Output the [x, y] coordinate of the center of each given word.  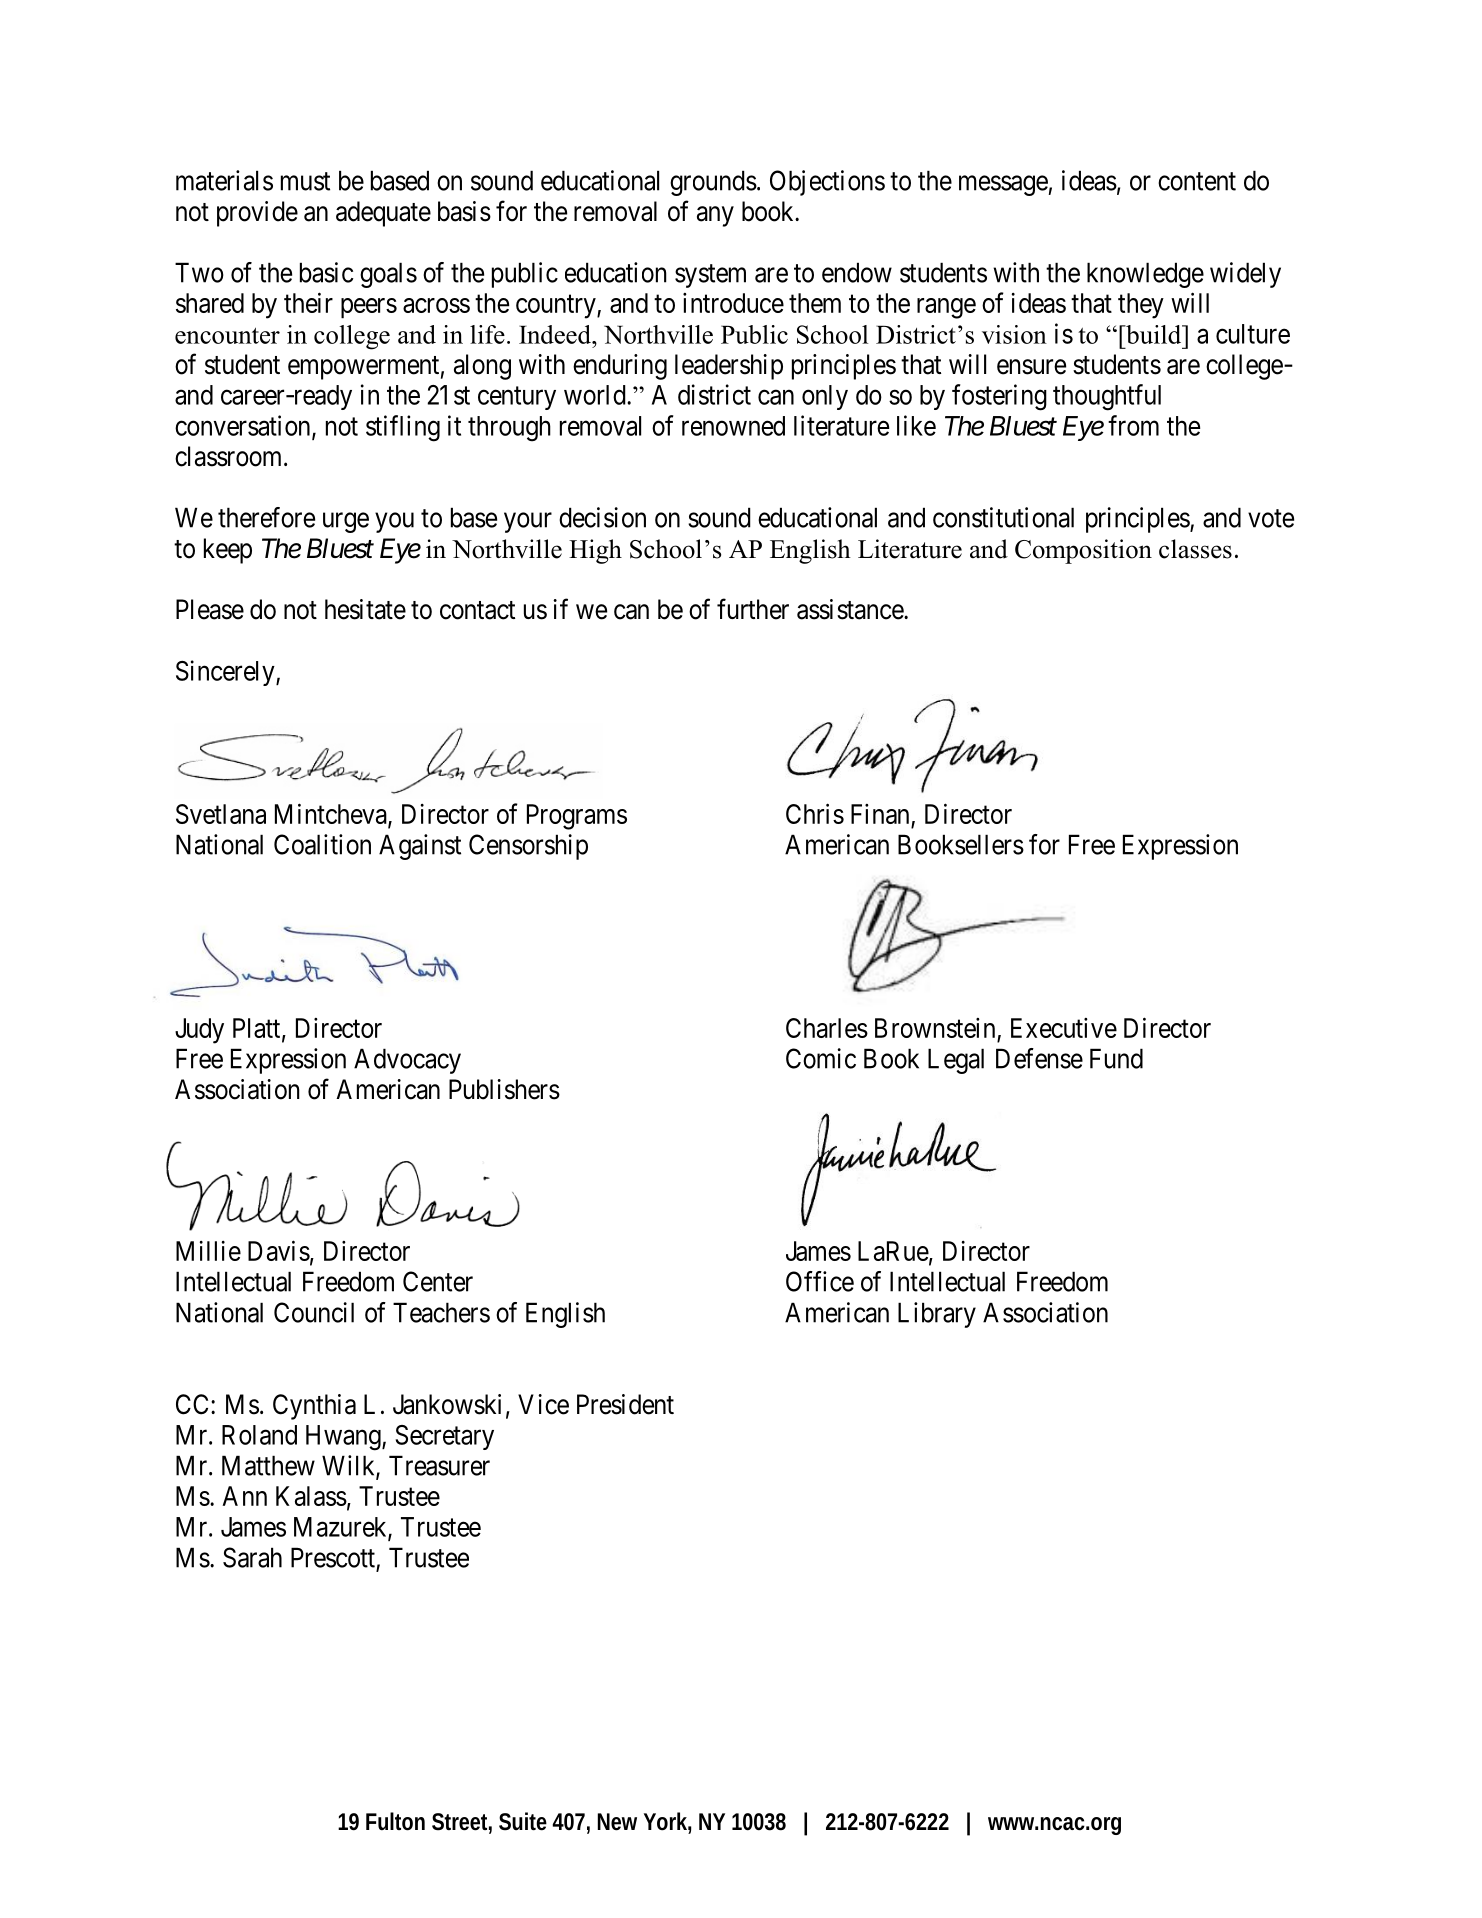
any [715, 216]
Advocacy [407, 1061]
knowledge [1145, 275]
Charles [827, 1028]
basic [326, 272]
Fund [1116, 1058]
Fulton [395, 1821]
